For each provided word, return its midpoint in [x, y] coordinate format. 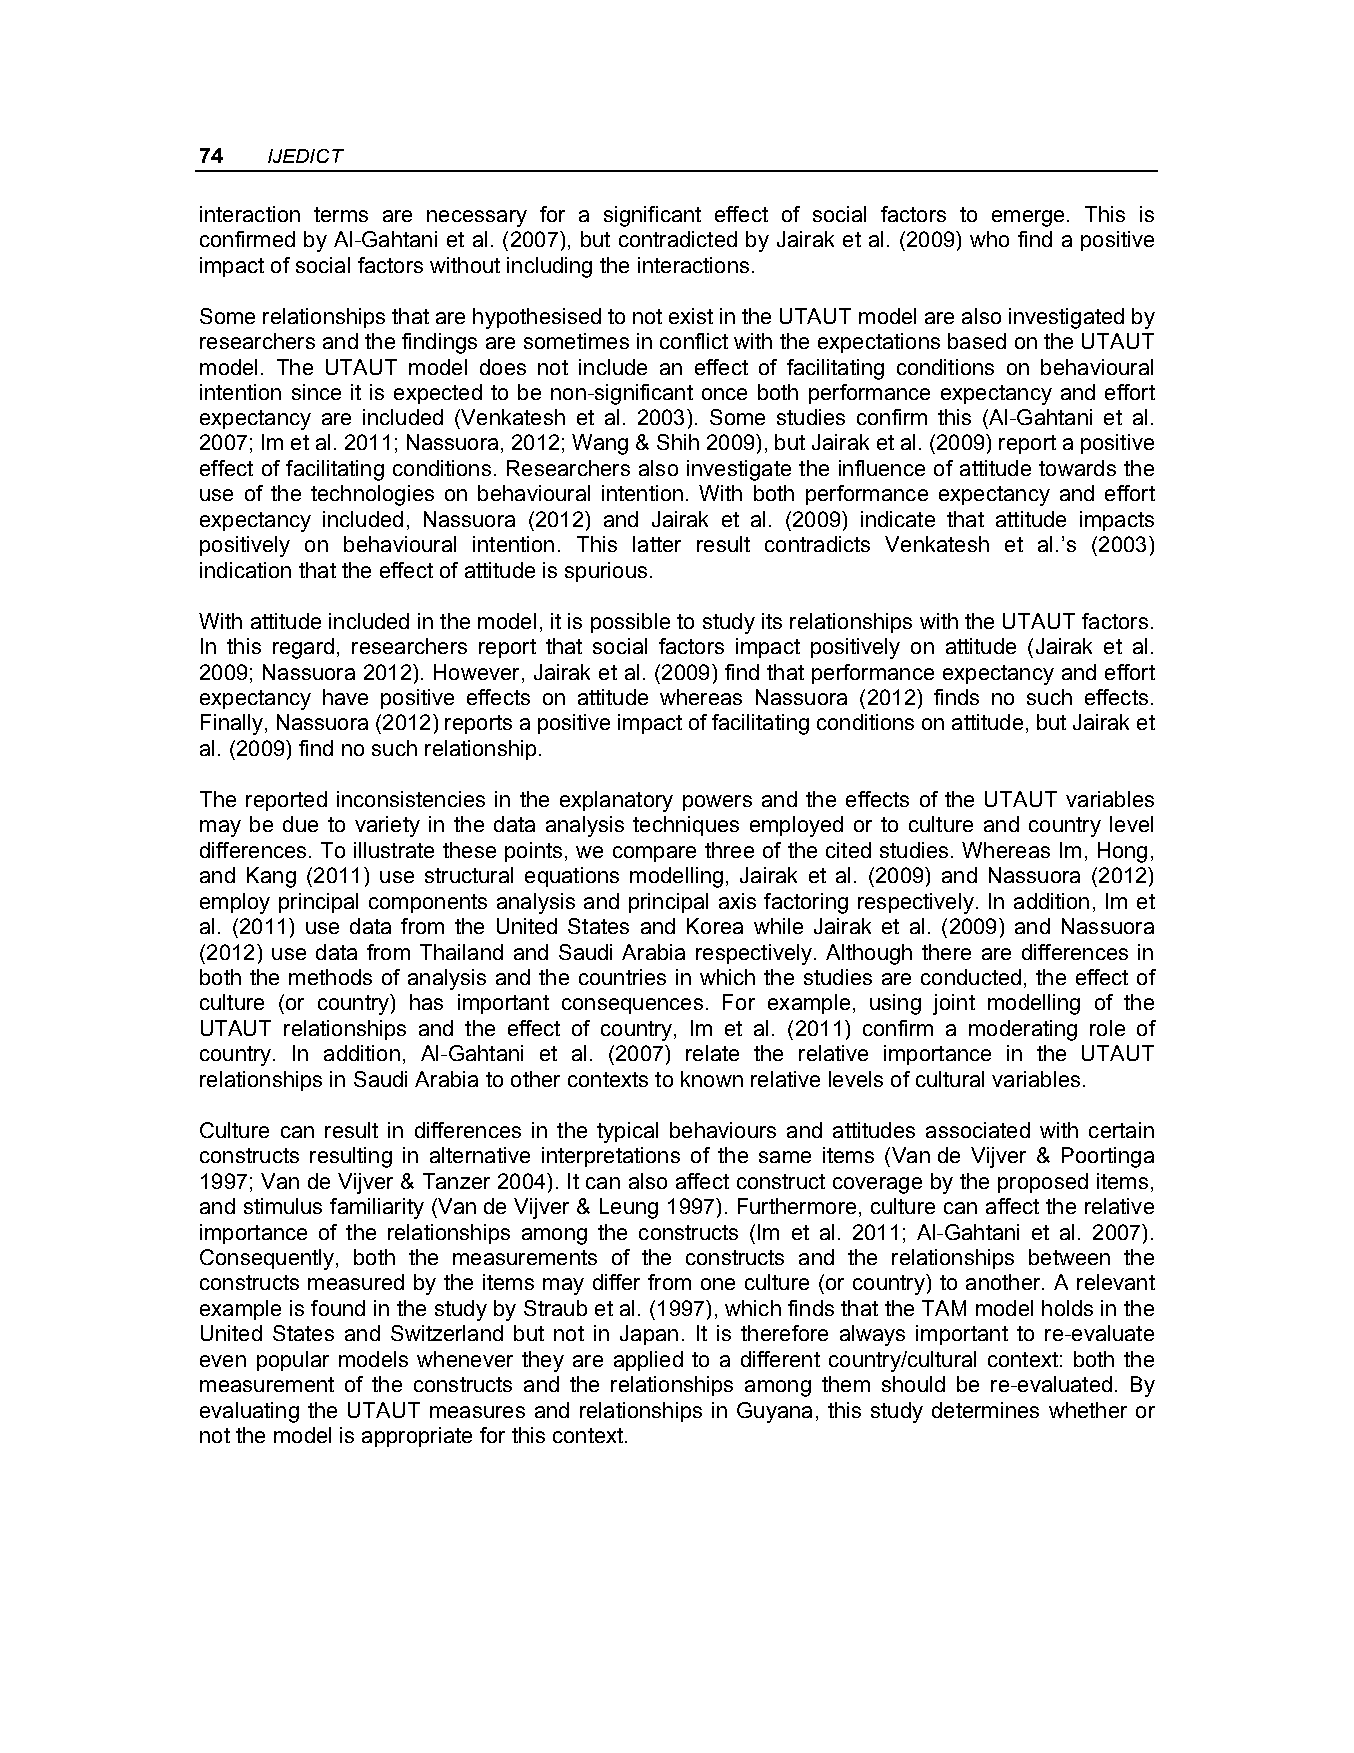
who [989, 239]
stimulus [283, 1206]
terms [341, 214]
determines [985, 1410]
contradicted [678, 239]
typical [627, 1132]
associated [978, 1130]
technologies [372, 495]
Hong [1122, 852]
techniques [686, 826]
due [300, 824]
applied [648, 1361]
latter [657, 544]
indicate [898, 519]
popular [293, 1361]
